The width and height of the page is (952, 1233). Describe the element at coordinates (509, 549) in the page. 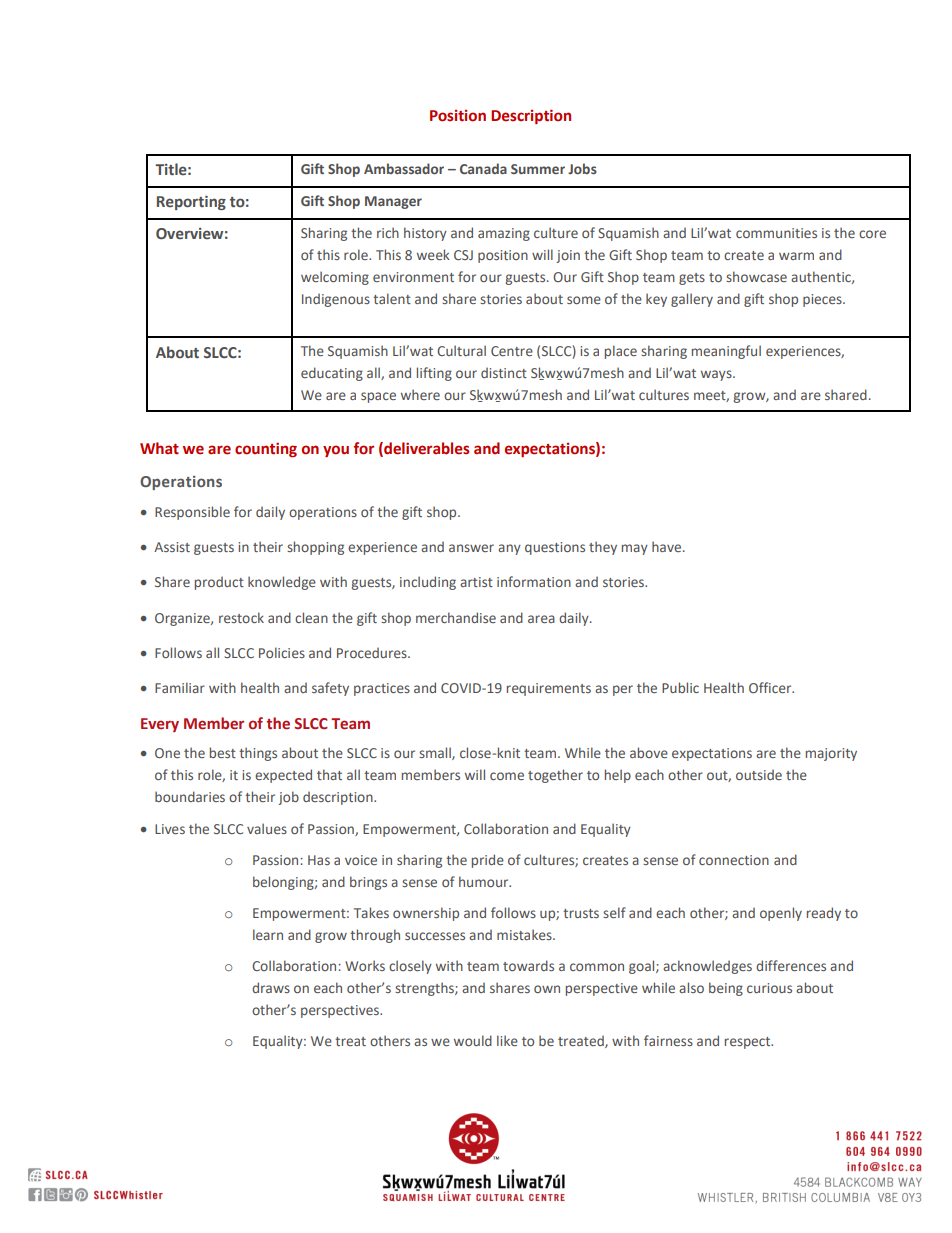

I see `any` at that location.
